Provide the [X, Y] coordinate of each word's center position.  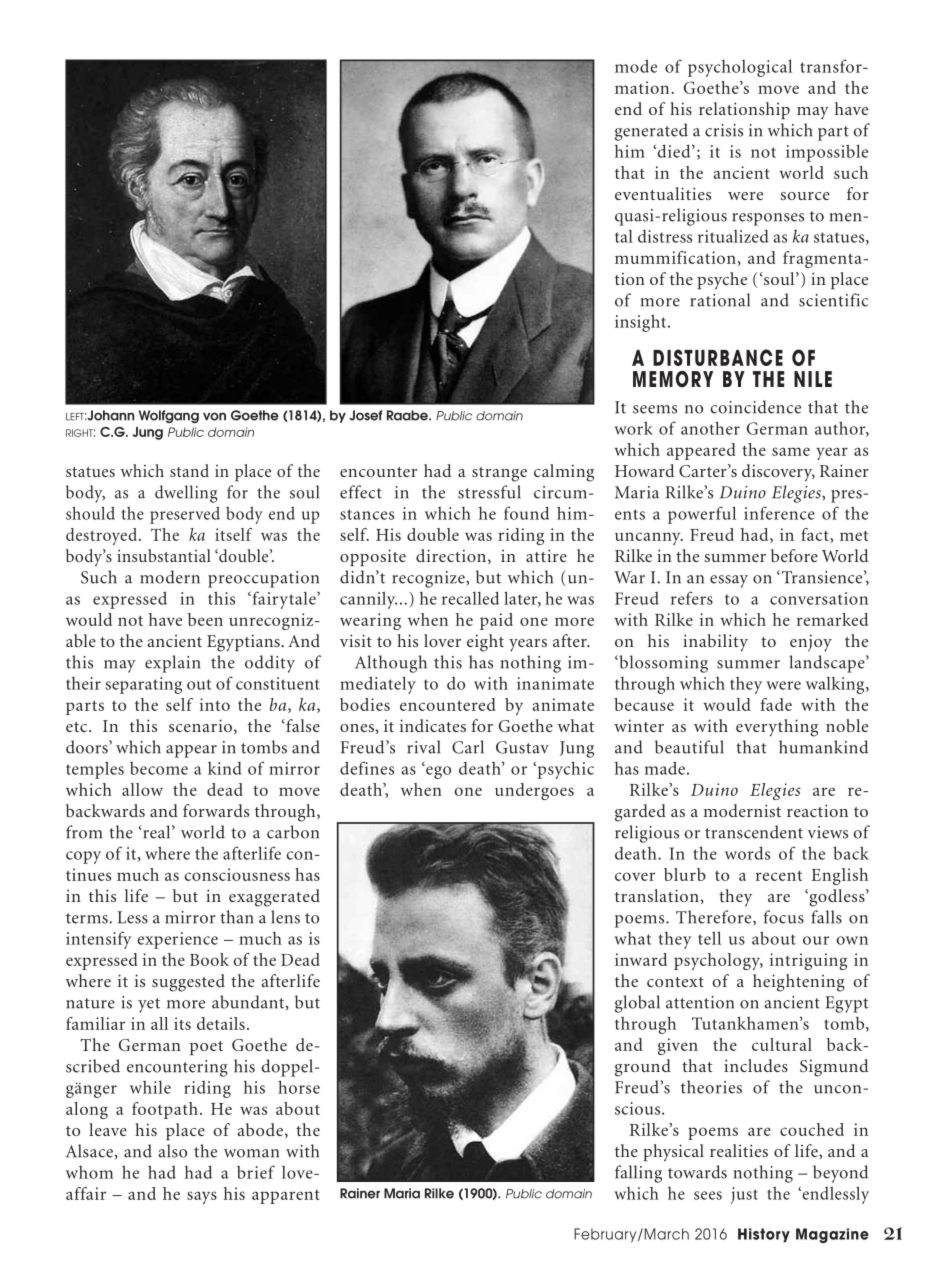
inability [715, 643]
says [202, 1197]
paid [496, 621]
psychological [740, 68]
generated [651, 132]
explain [172, 664]
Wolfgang [169, 416]
